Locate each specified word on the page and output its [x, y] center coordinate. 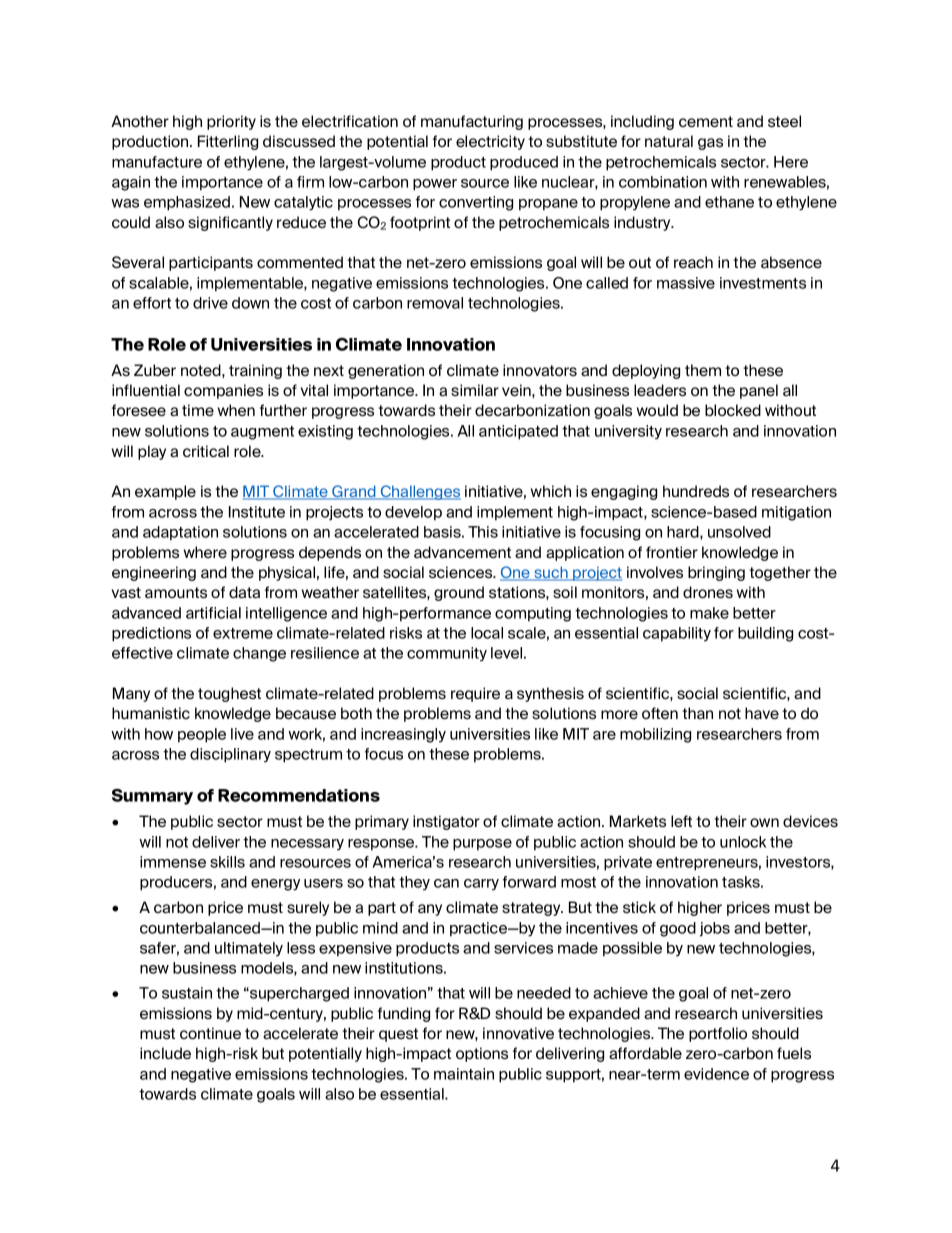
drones [708, 592]
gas [710, 144]
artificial [213, 613]
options [482, 1054]
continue [210, 1033]
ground [459, 593]
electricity [490, 142]
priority [231, 122]
